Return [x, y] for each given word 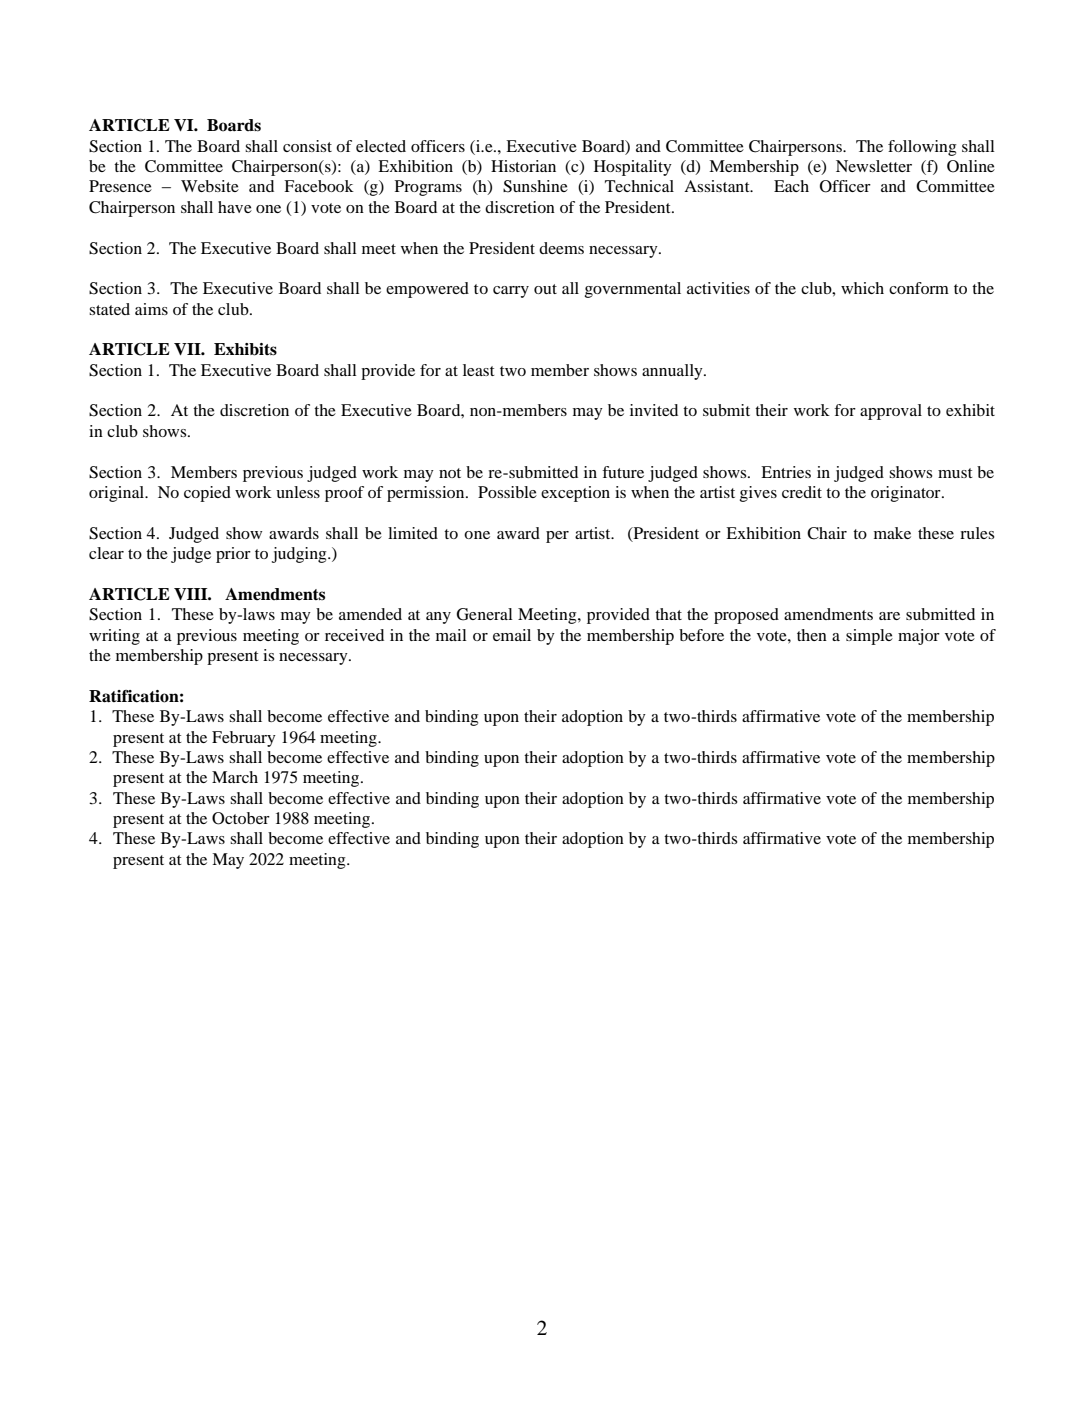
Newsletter [874, 166]
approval [891, 412]
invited [654, 410]
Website [210, 186]
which [862, 288]
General [485, 614]
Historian [523, 166]
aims [151, 309]
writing [114, 637]
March [235, 777]
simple [869, 637]
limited [413, 533]
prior [233, 555]
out [545, 289]
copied [207, 494]
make [892, 533]
